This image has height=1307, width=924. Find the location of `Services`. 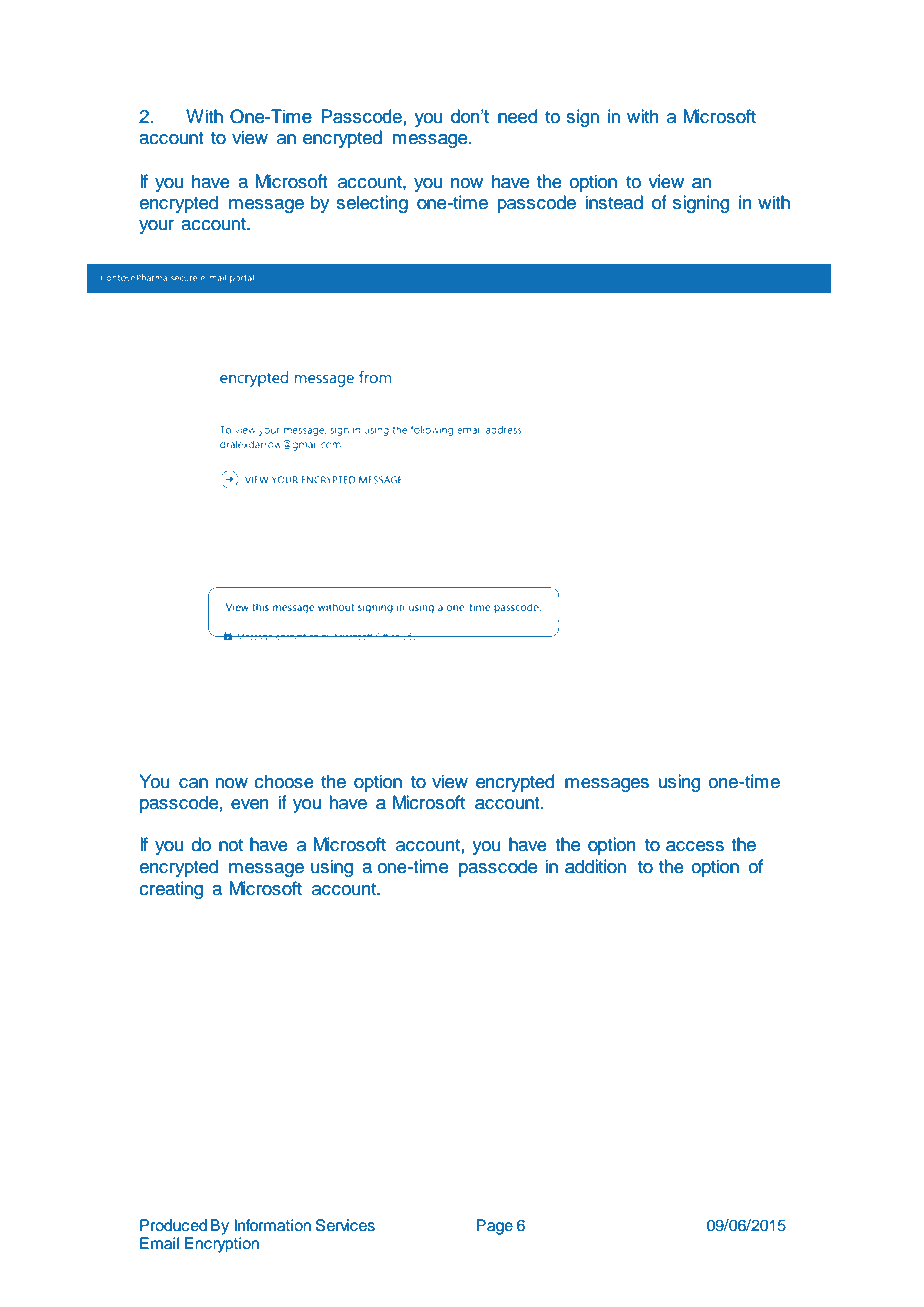

Services is located at coordinates (345, 1225).
